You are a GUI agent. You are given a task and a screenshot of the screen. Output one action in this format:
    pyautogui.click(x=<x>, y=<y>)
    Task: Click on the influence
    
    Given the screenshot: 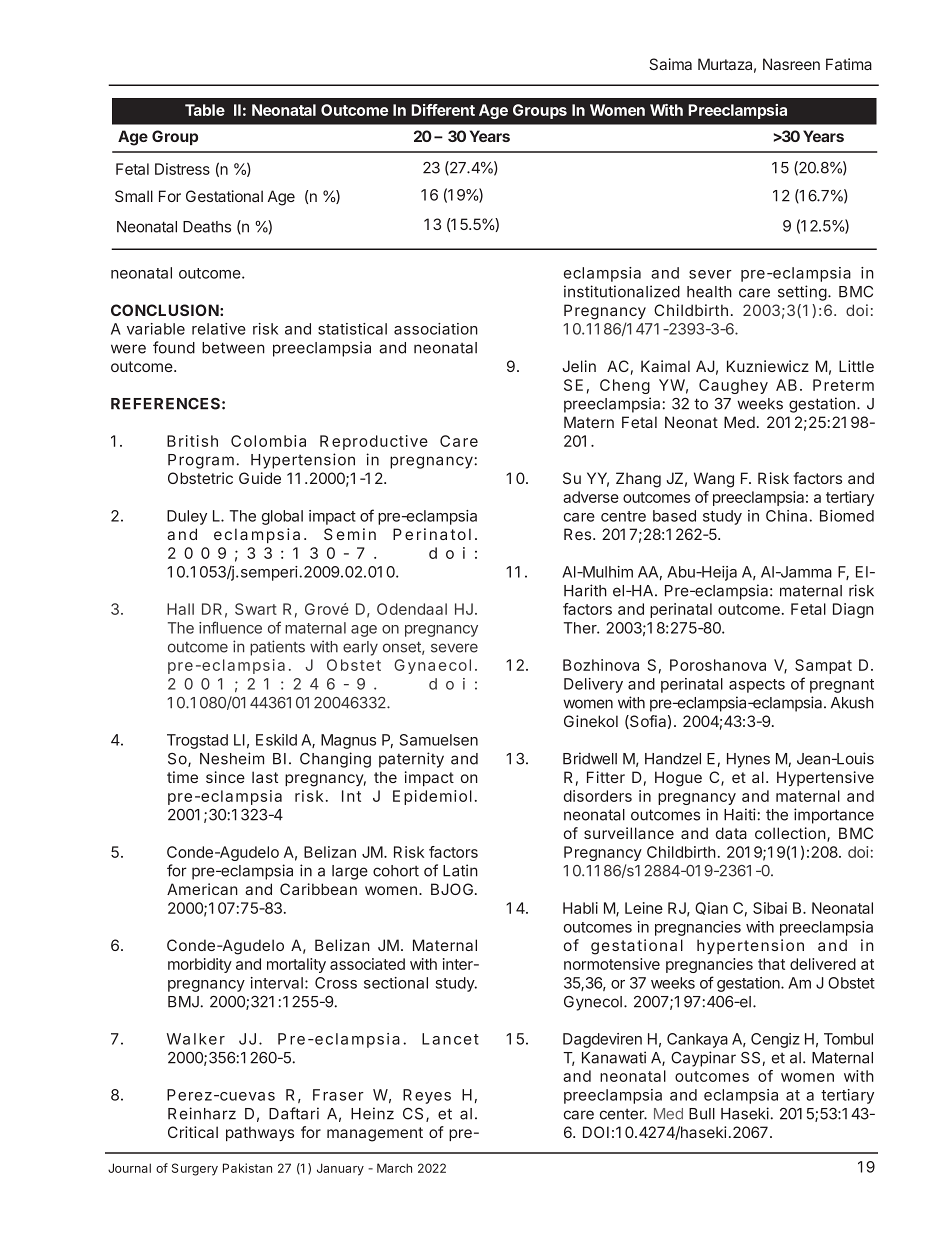 What is the action you would take?
    pyautogui.click(x=230, y=627)
